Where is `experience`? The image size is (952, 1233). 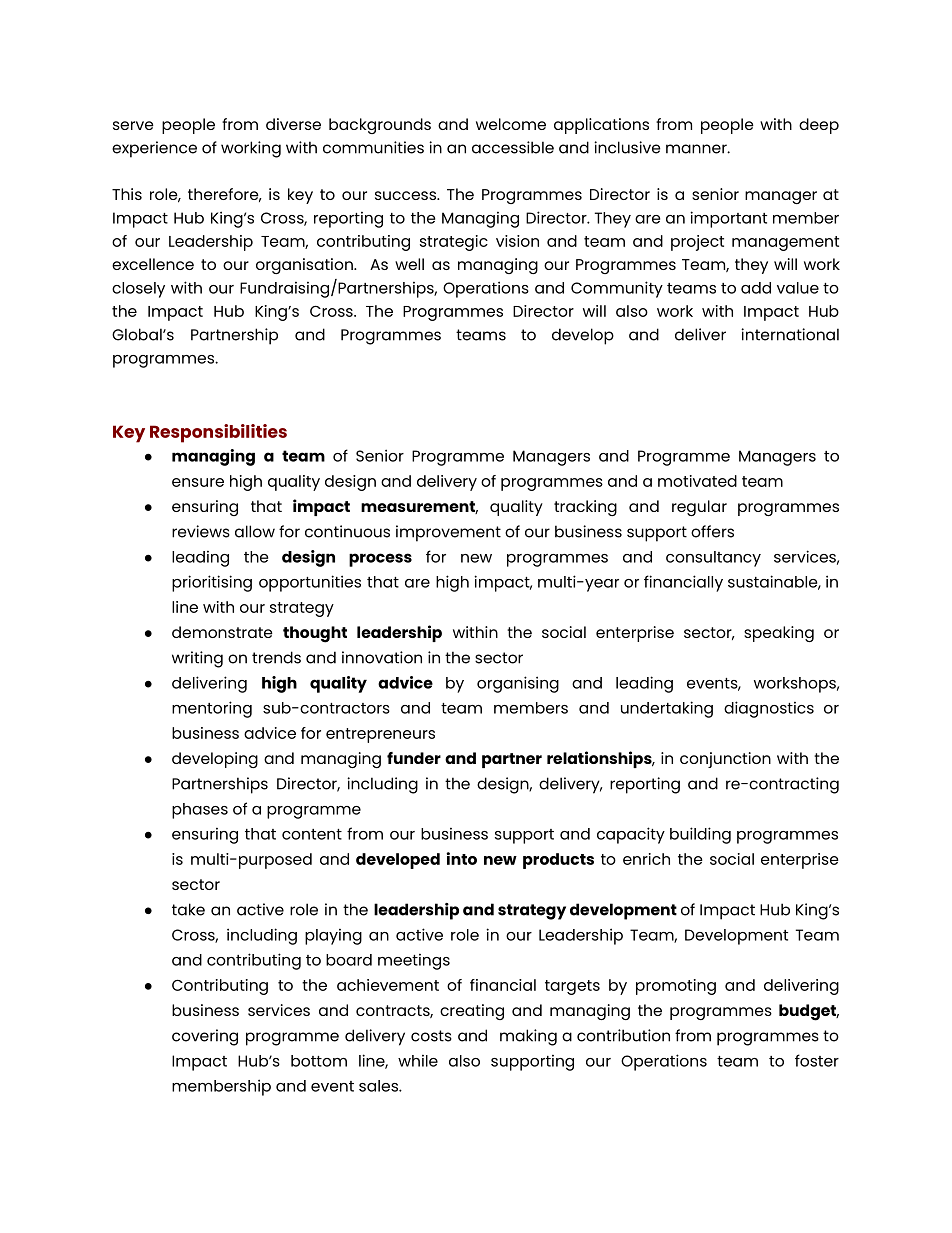
experience is located at coordinates (154, 149).
